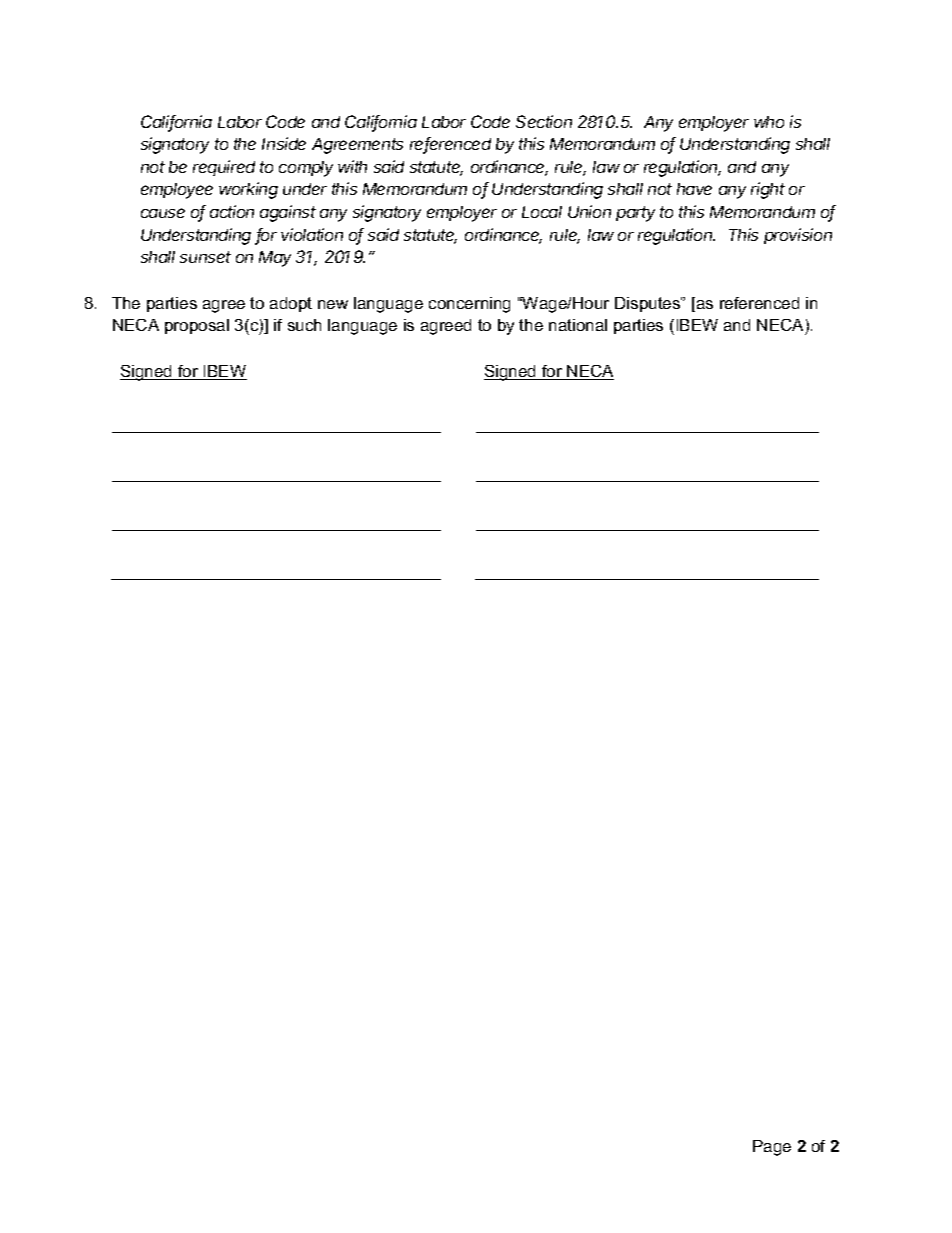  I want to click on adopt, so click(291, 304).
